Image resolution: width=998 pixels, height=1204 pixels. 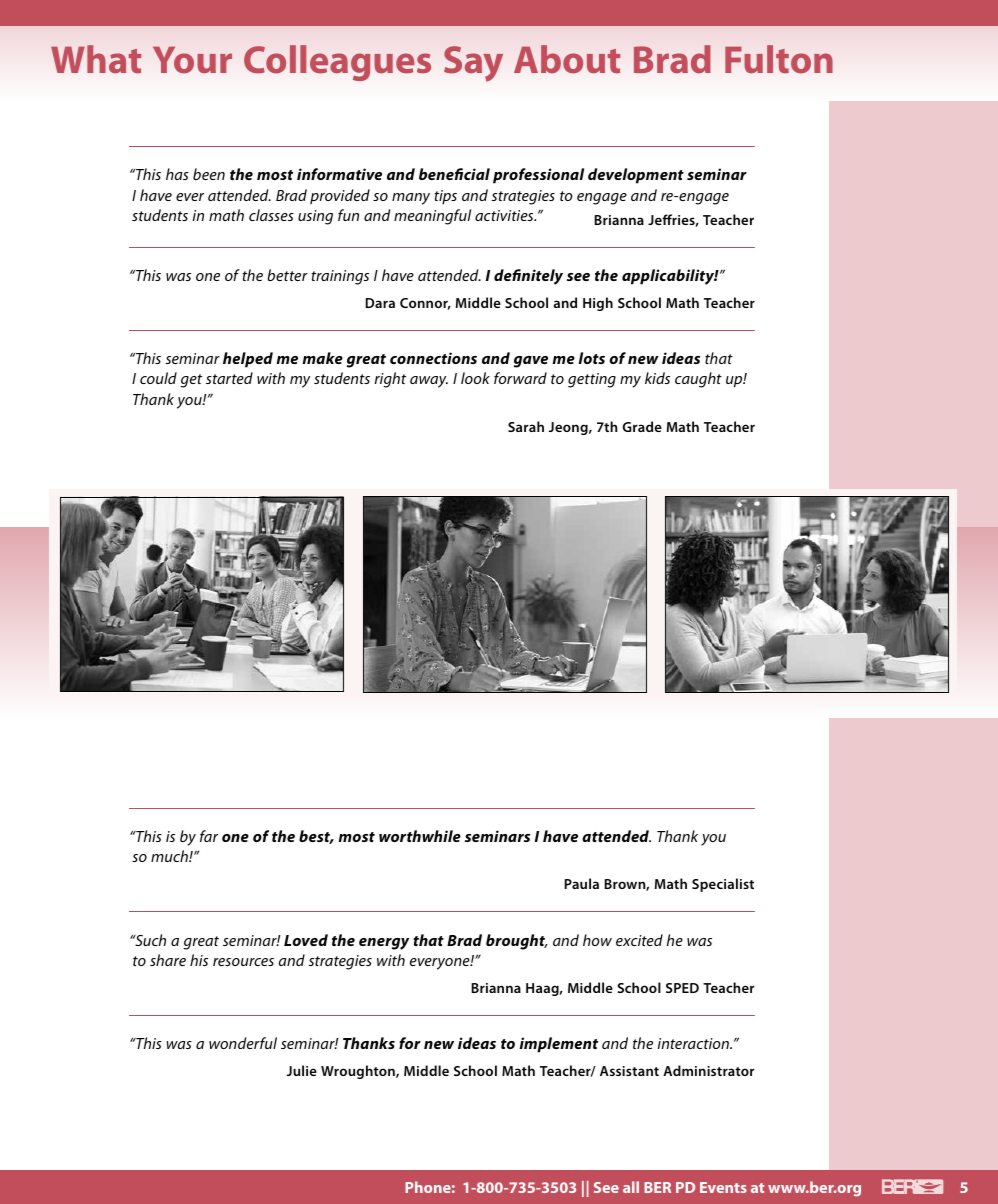 What do you see at coordinates (192, 59) in the screenshot?
I see `Your` at bounding box center [192, 59].
